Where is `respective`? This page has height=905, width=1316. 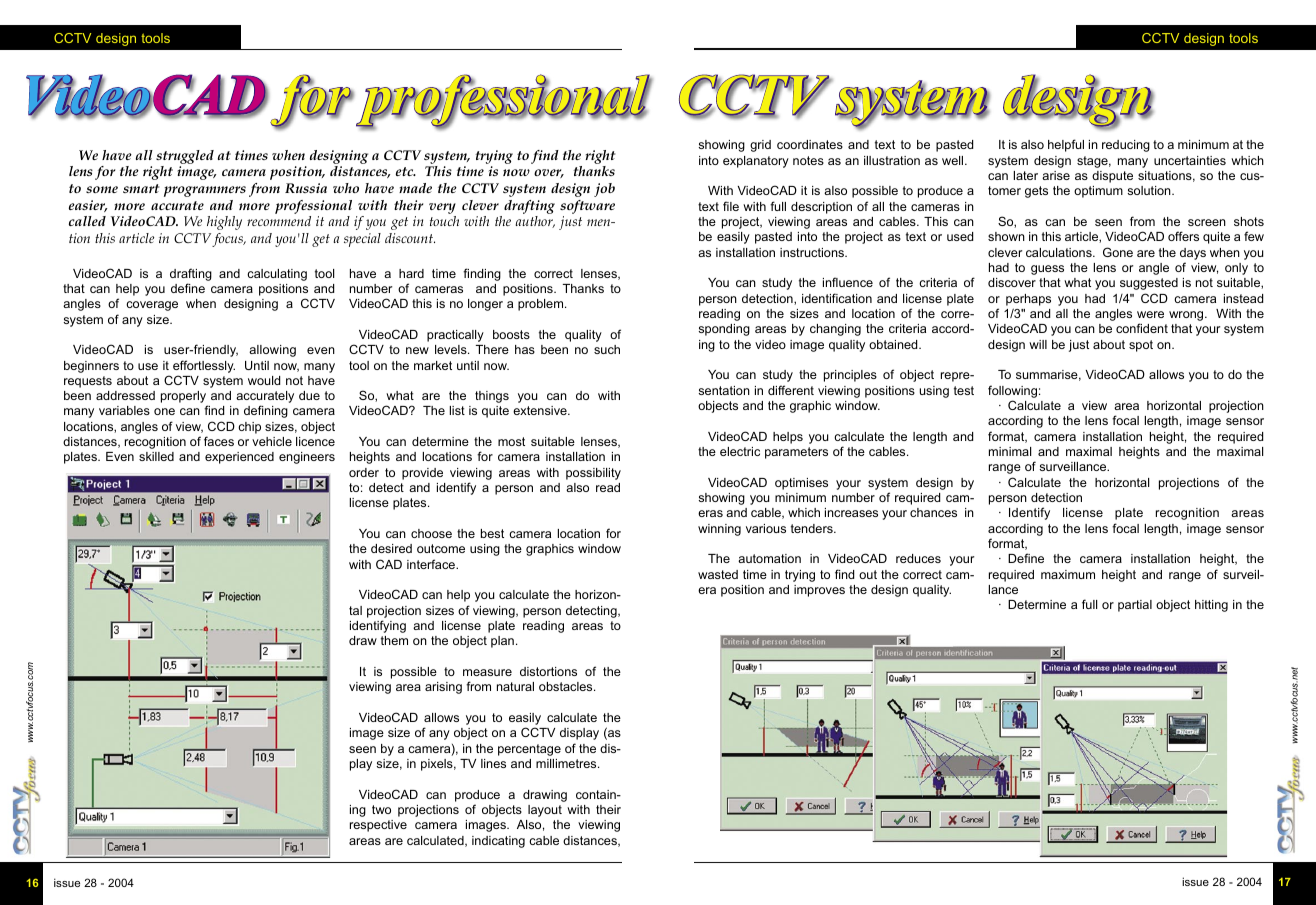
respective is located at coordinates (378, 826).
